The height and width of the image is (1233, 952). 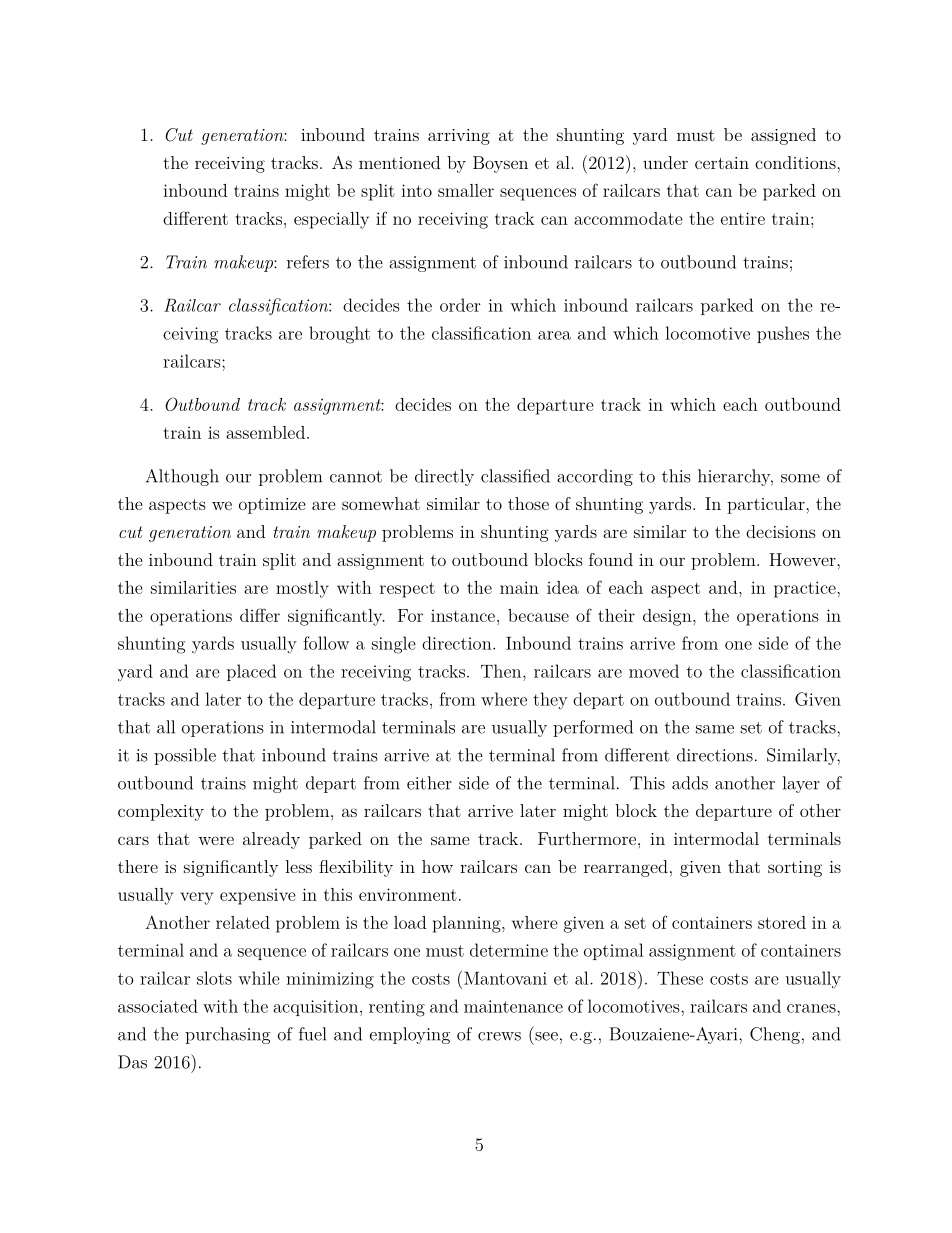 What do you see at coordinates (302, 589) in the image?
I see `mostly` at bounding box center [302, 589].
